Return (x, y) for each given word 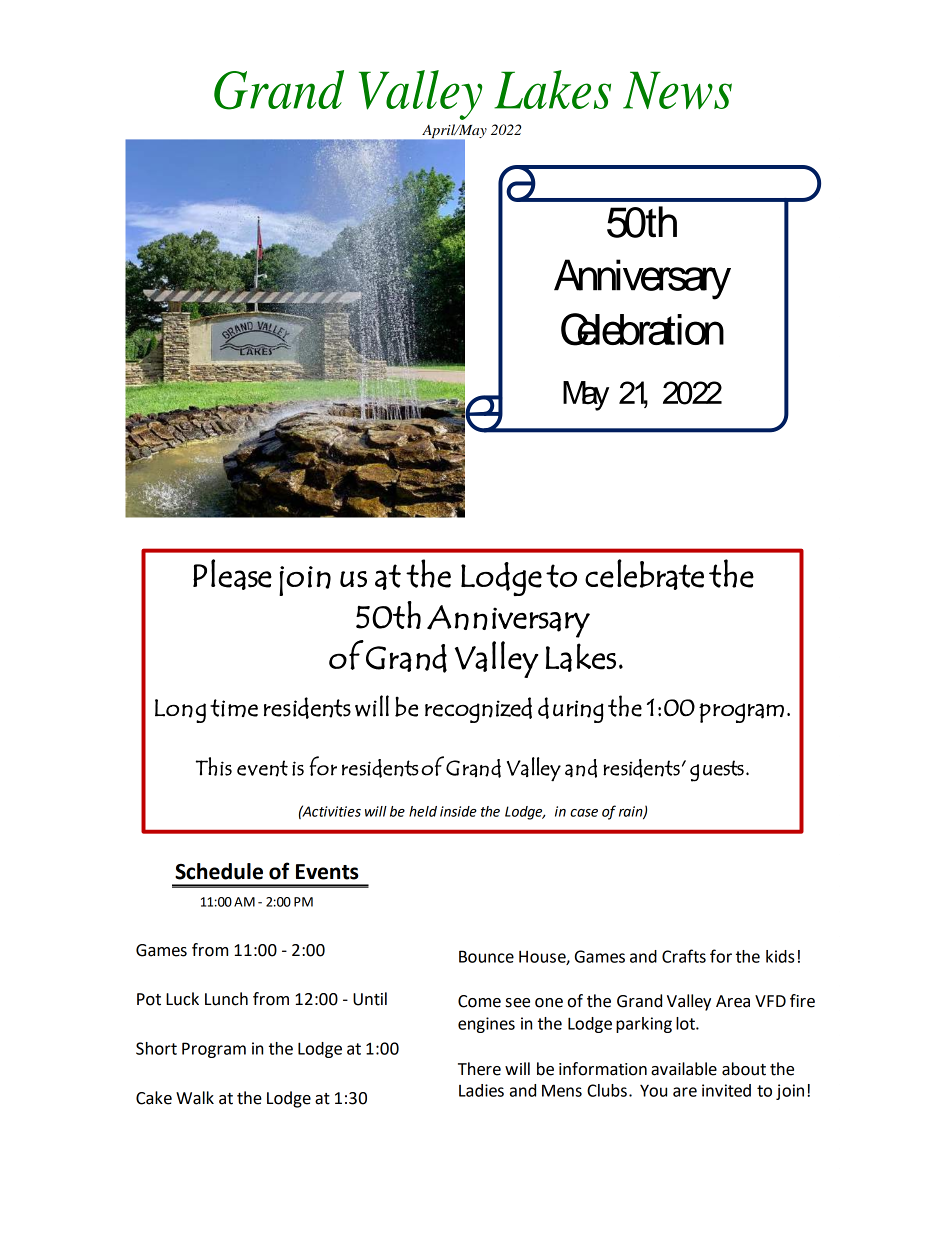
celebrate (644, 574)
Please (232, 574)
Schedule (219, 871)
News (677, 90)
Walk (195, 1098)
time (234, 708)
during (571, 710)
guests (717, 771)
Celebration (642, 329)
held (423, 811)
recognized (478, 710)
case (584, 813)
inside (458, 811)
